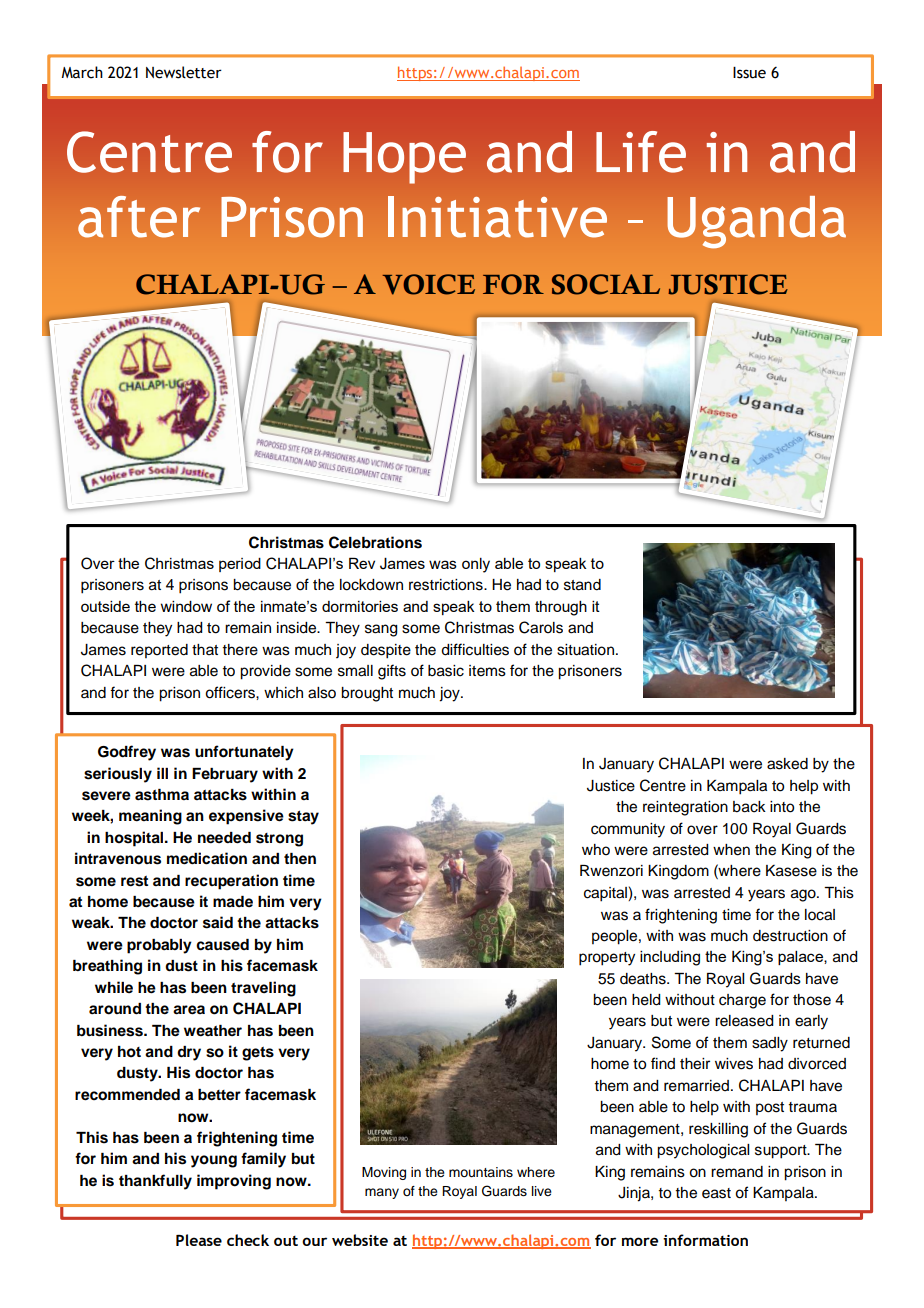  I want to click on Hope, so click(404, 158).
